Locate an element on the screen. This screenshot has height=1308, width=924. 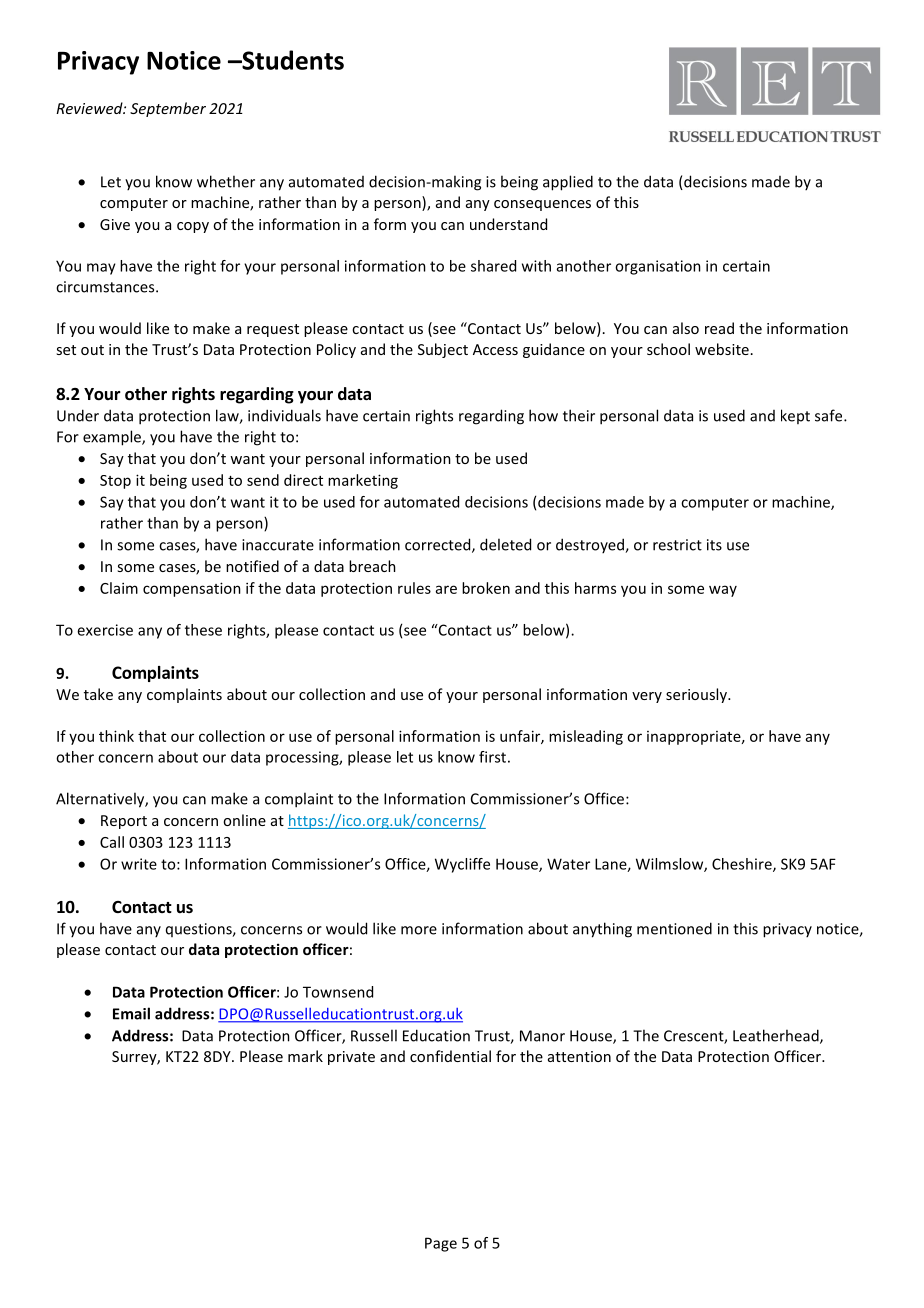
applied is located at coordinates (568, 183).
